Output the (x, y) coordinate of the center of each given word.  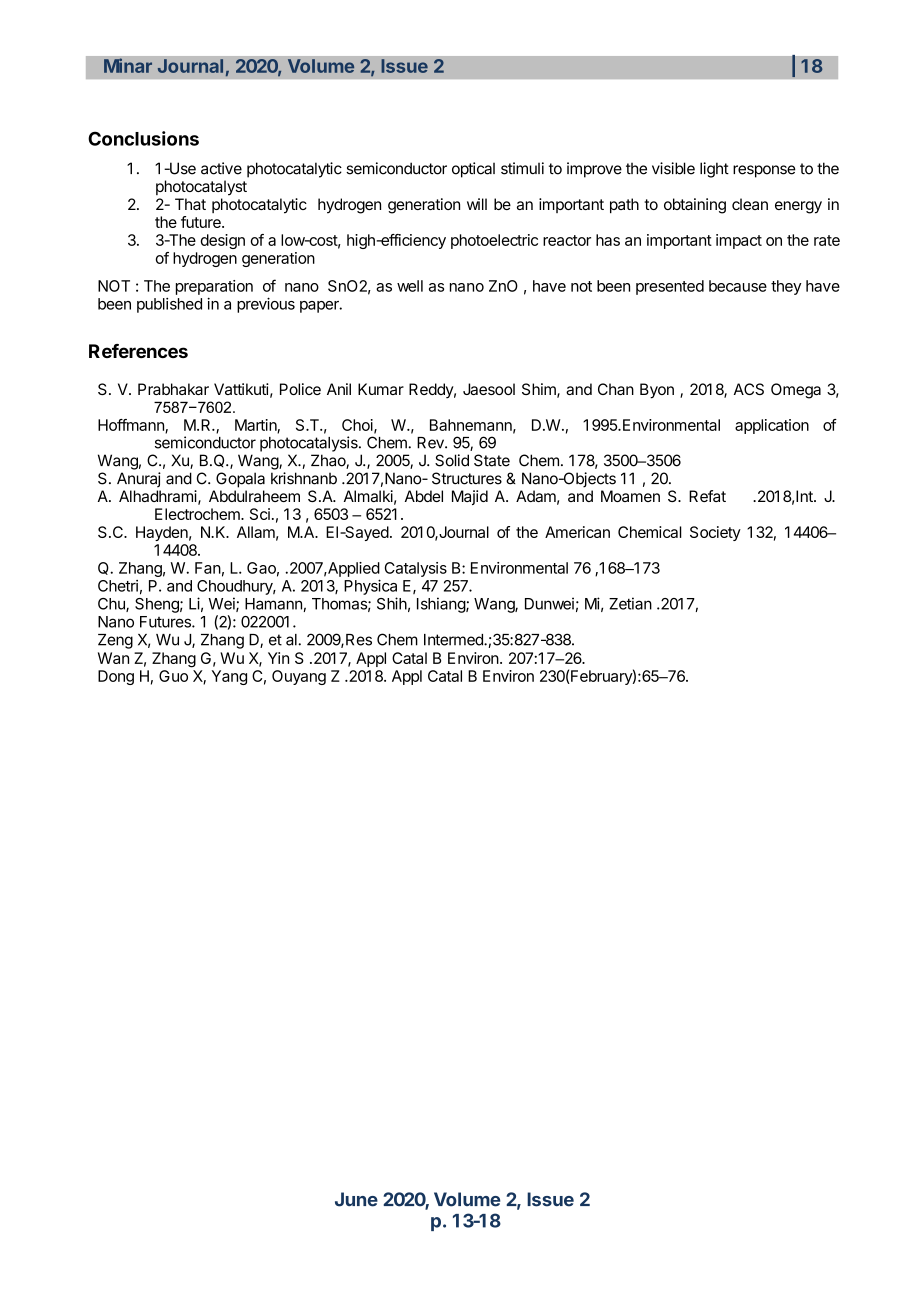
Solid (452, 460)
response (764, 171)
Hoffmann (132, 426)
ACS (749, 389)
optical (473, 170)
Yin (278, 658)
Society (715, 533)
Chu (112, 605)
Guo (173, 676)
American (577, 532)
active (221, 168)
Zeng (115, 641)
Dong (116, 677)
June (356, 1199)
